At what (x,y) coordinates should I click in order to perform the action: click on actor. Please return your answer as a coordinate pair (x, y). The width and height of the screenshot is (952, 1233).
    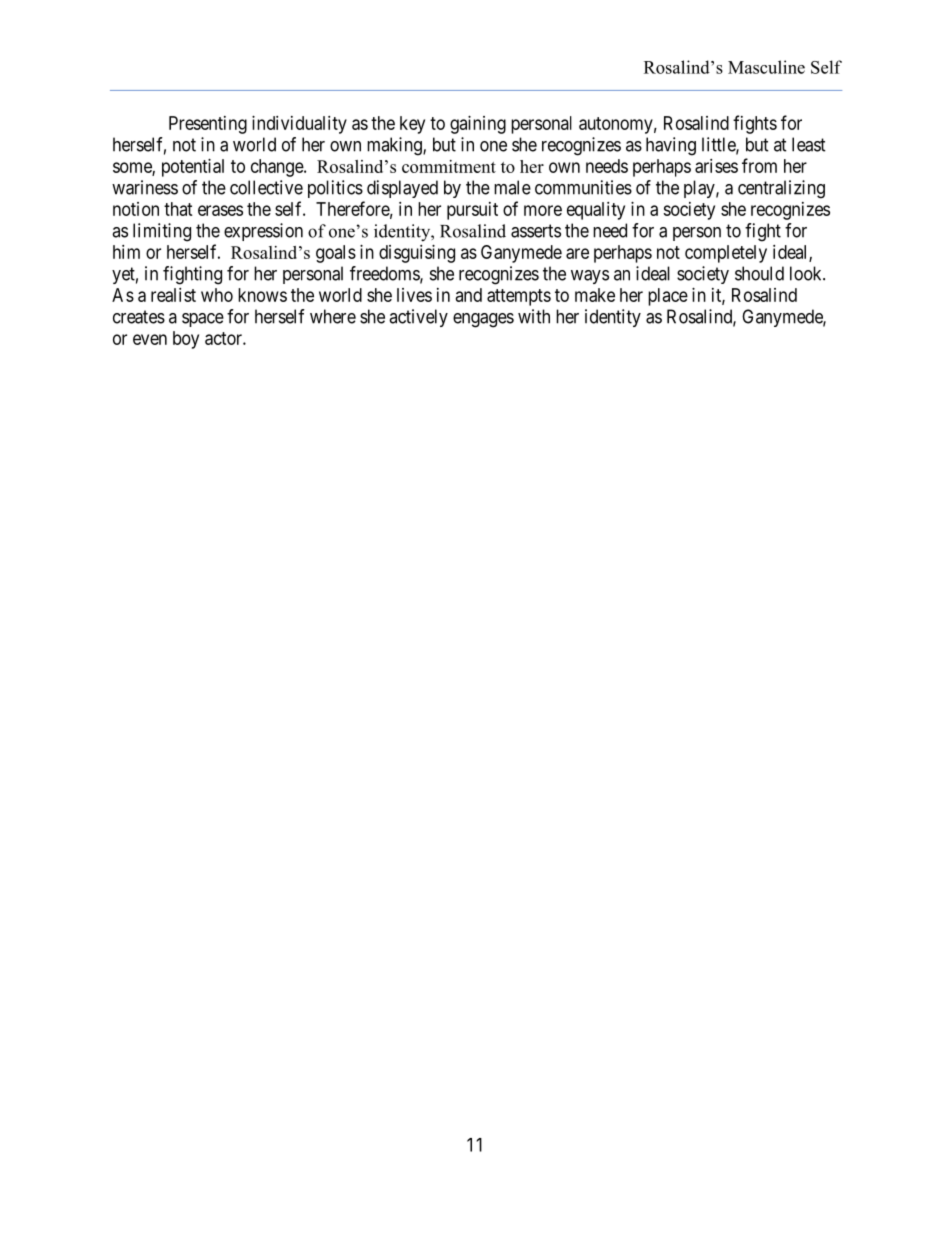
    Looking at the image, I should click on (224, 338).
